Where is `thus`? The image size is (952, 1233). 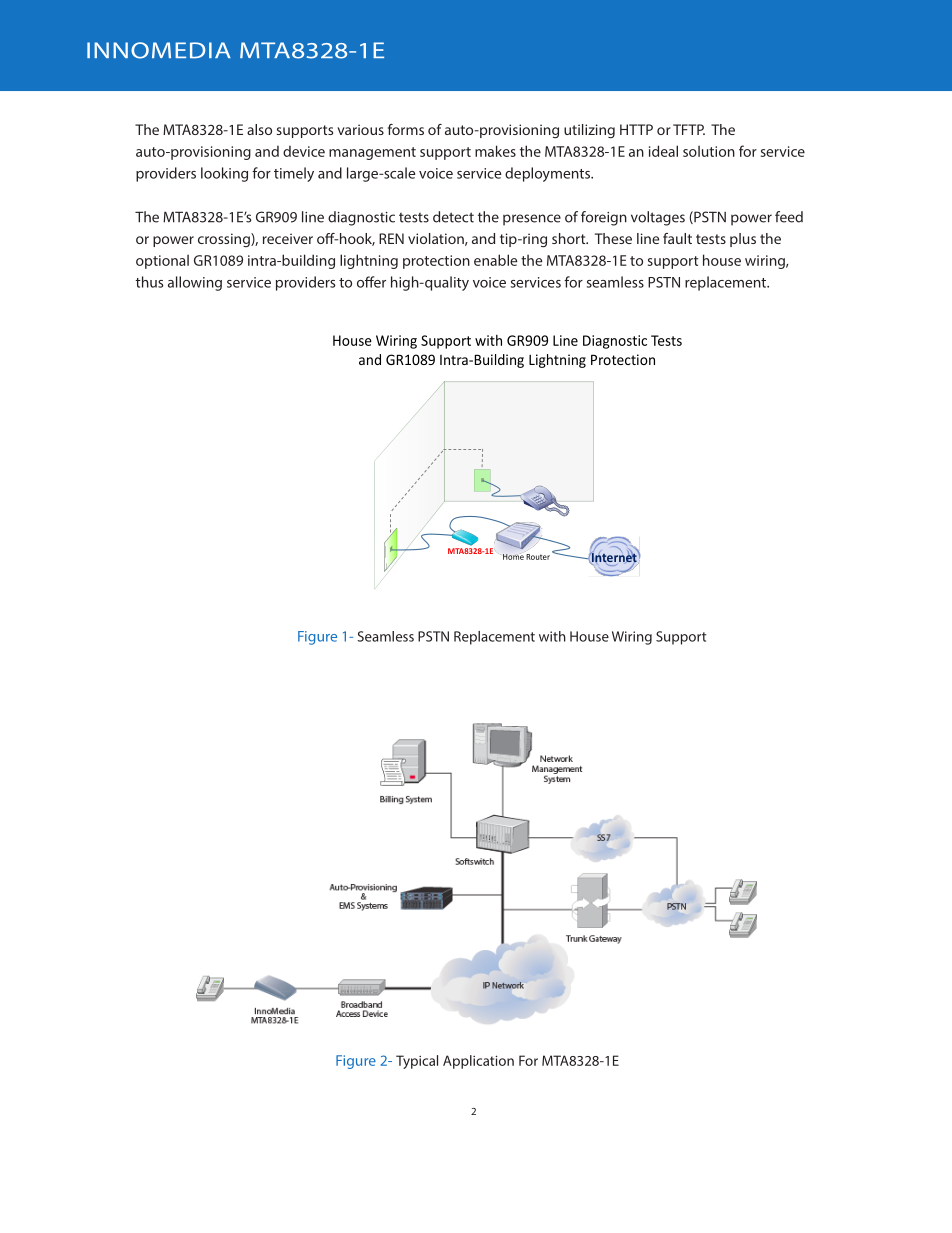 thus is located at coordinates (150, 282).
